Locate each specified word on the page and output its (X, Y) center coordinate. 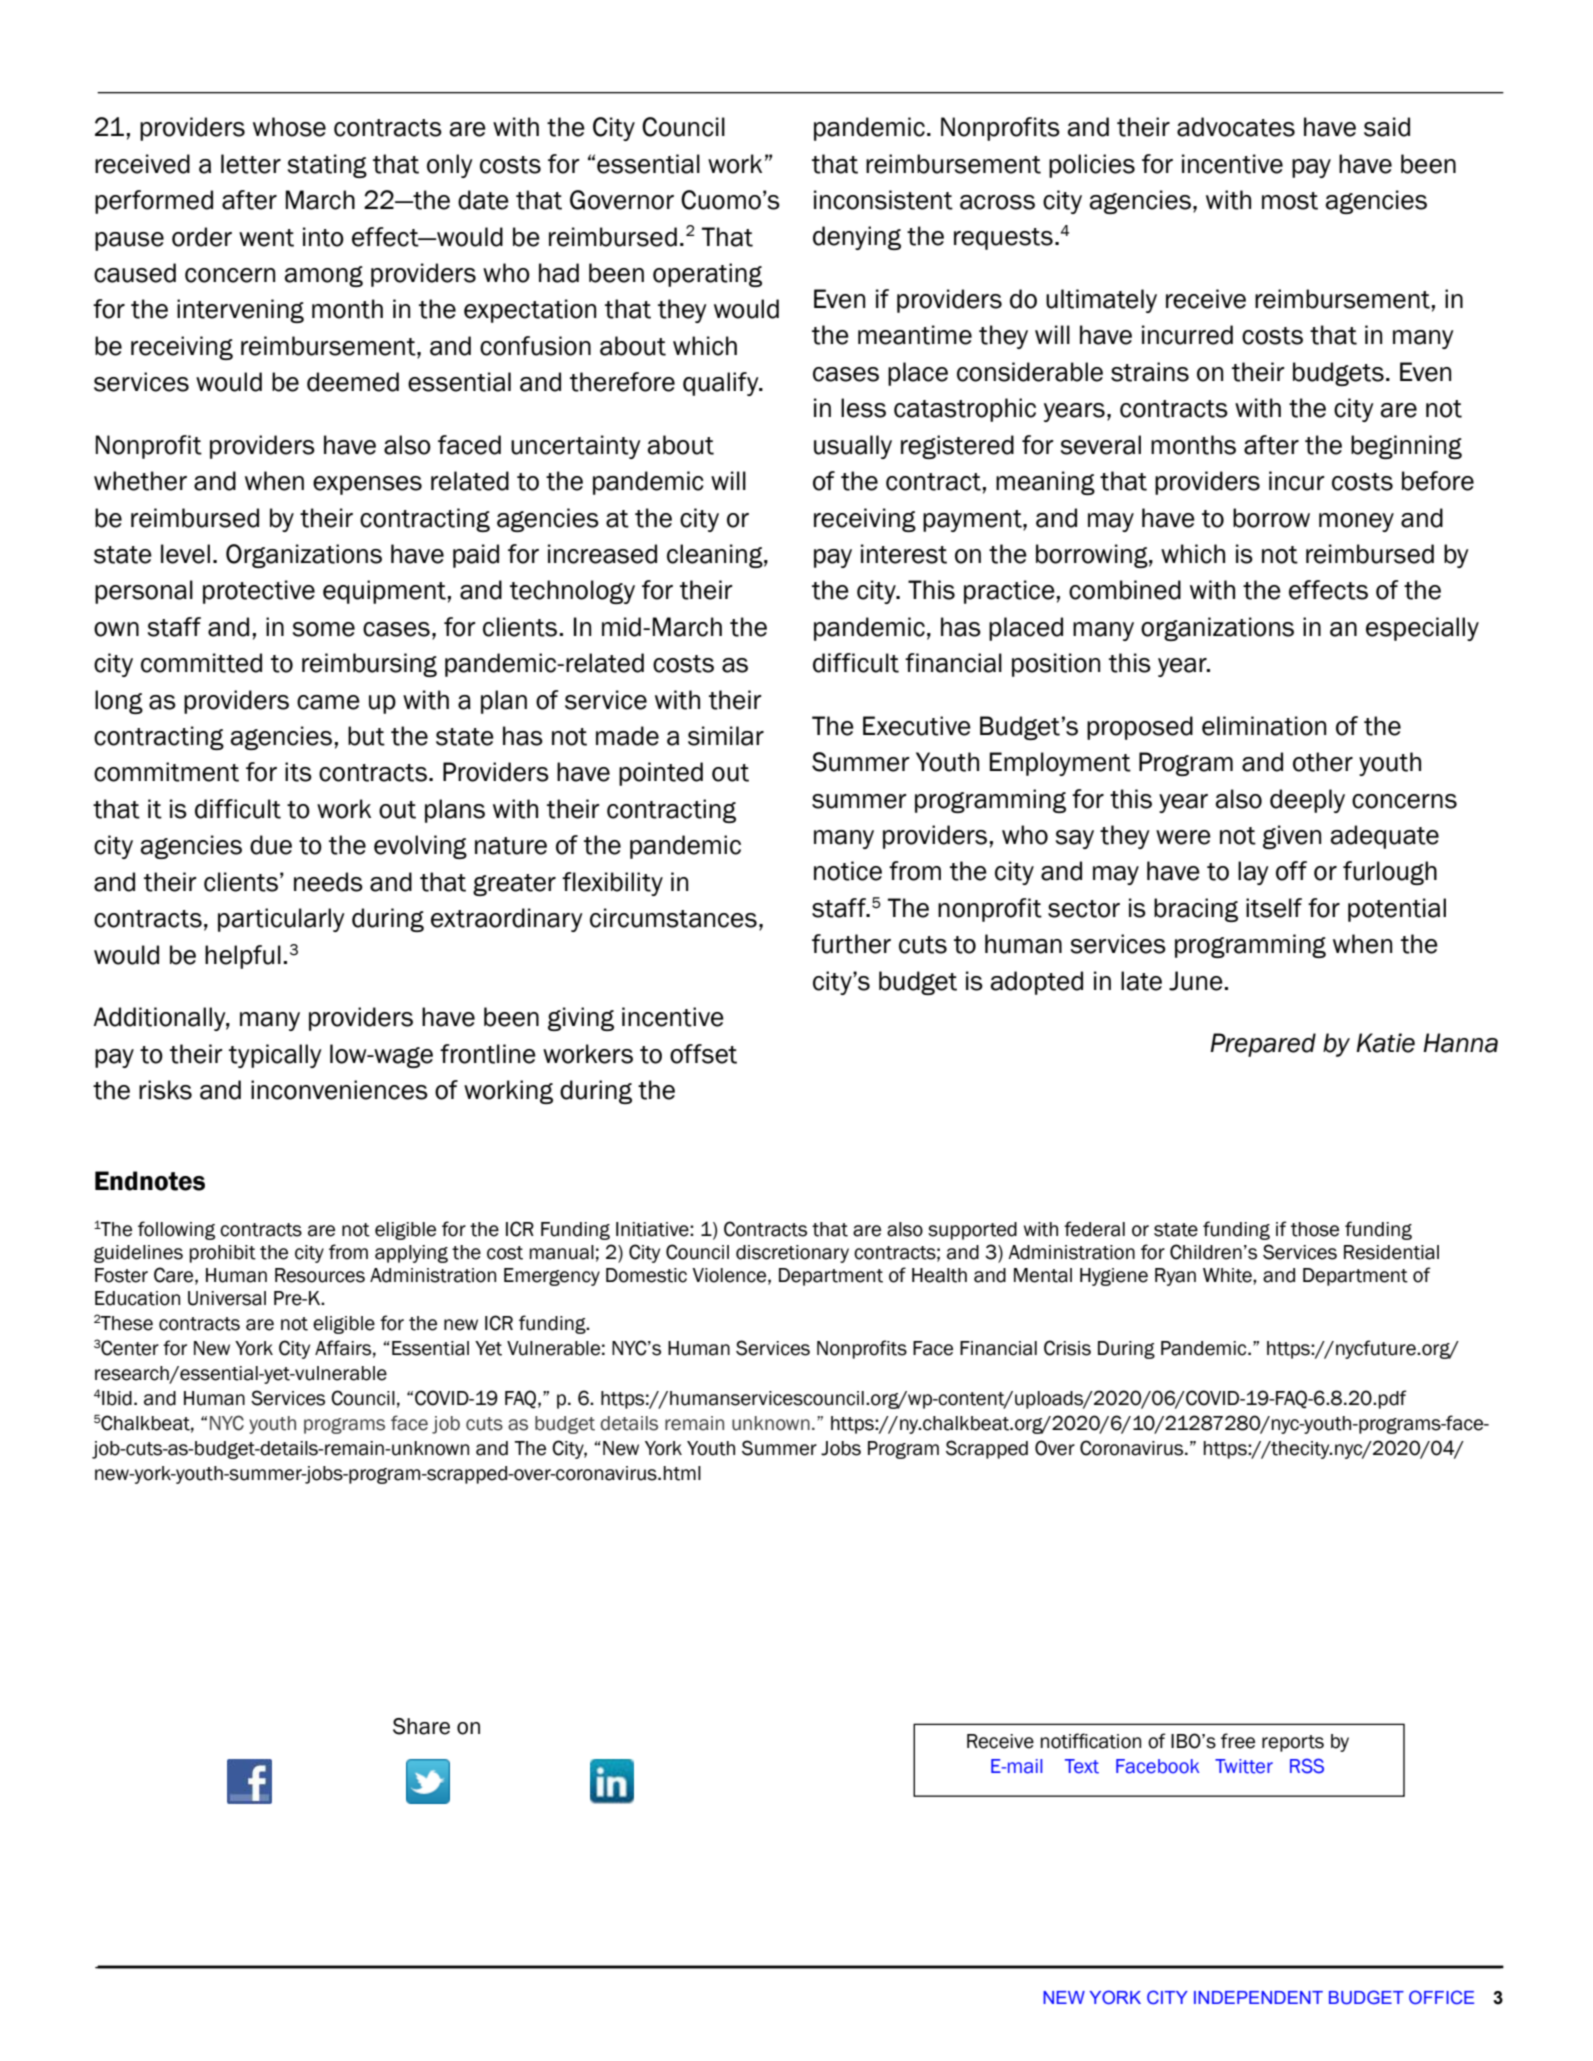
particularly (281, 920)
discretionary (792, 1254)
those (1315, 1229)
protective (259, 592)
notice (848, 871)
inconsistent (883, 200)
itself (1274, 908)
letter (251, 164)
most (1290, 201)
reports (1293, 1743)
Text (1082, 1766)
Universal (227, 1298)
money (1356, 522)
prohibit (222, 1254)
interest (904, 554)
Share (421, 1726)
